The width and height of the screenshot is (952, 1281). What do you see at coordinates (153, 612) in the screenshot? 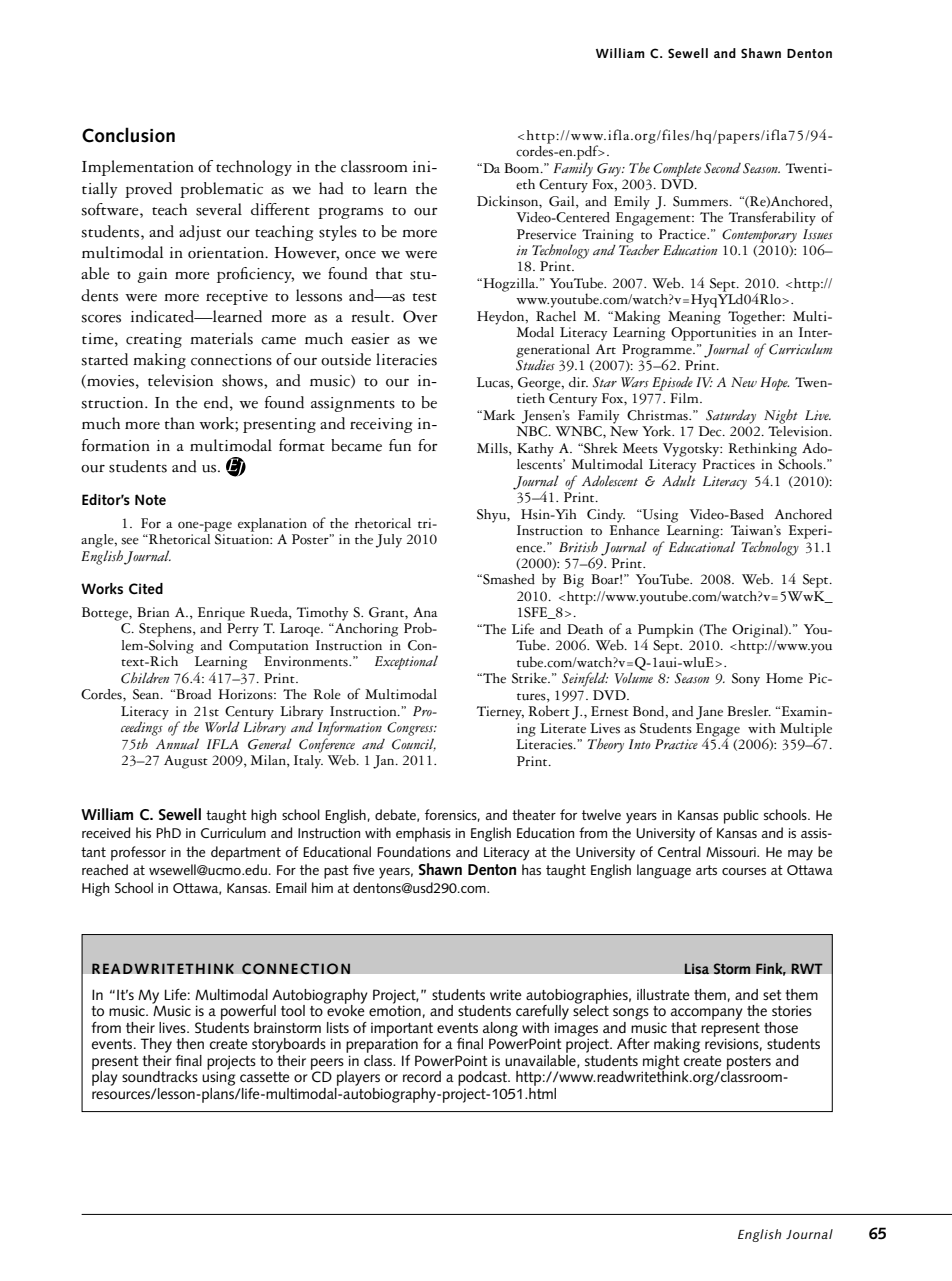
I see `Brian` at bounding box center [153, 612].
